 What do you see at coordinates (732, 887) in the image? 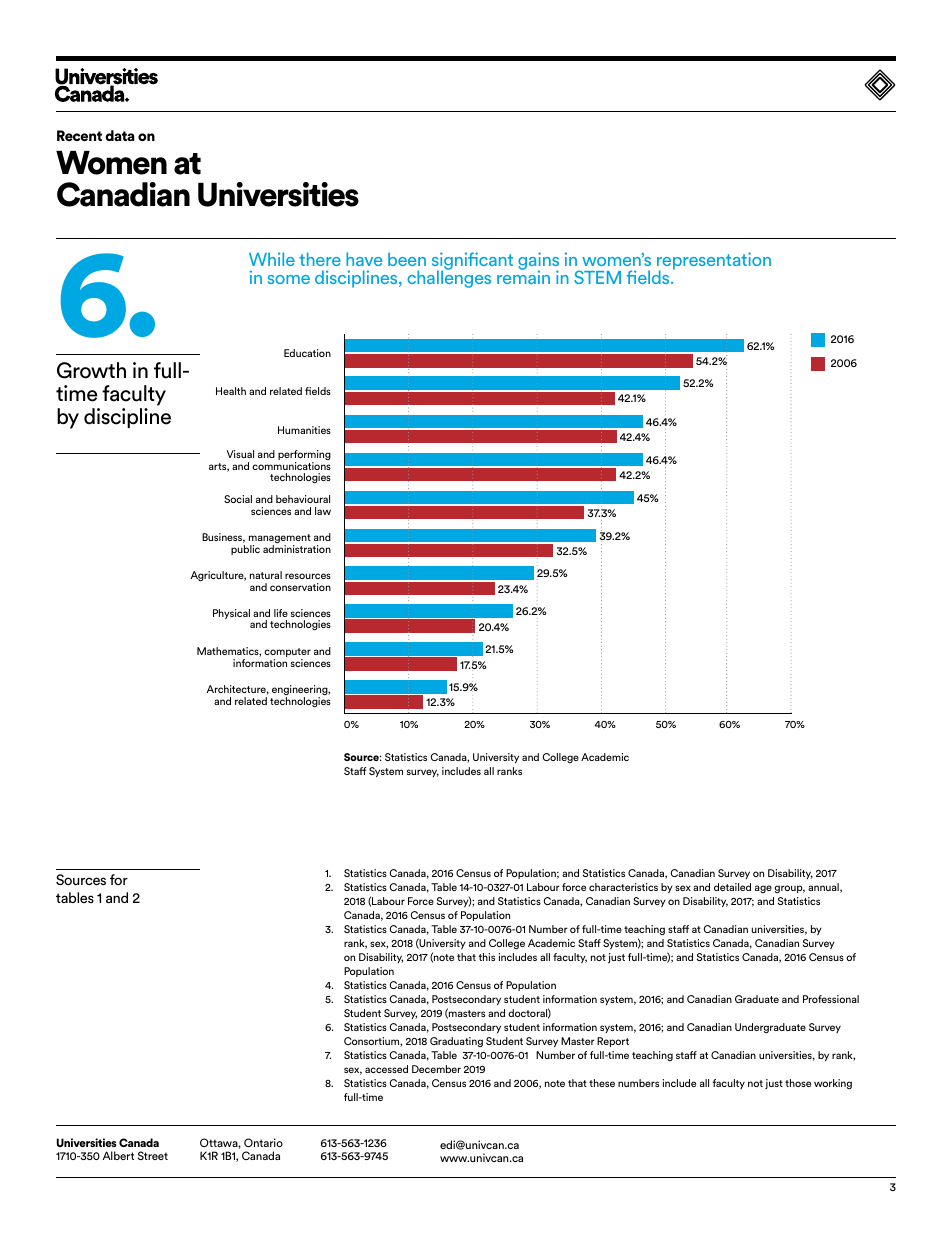
I see `detailed` at bounding box center [732, 887].
